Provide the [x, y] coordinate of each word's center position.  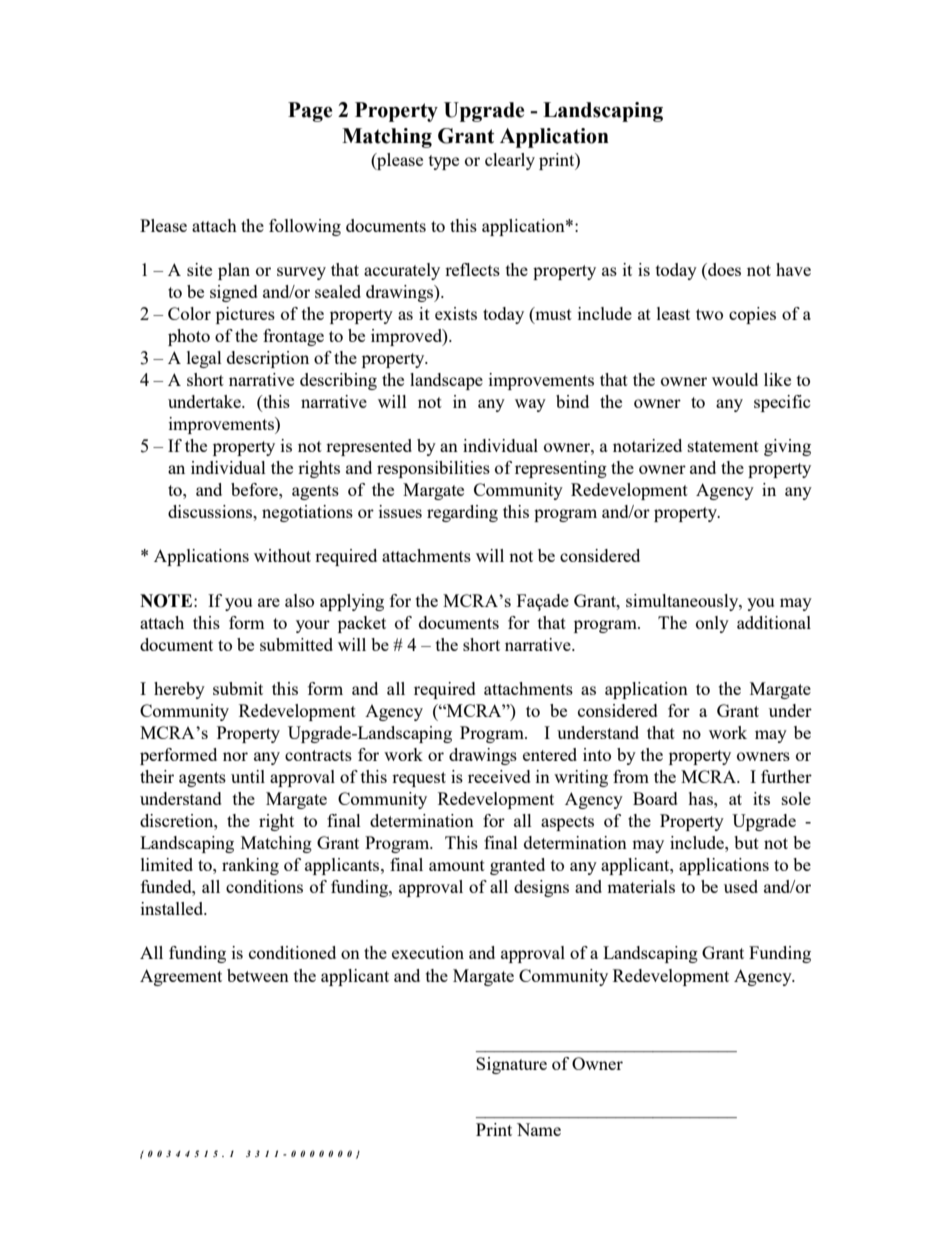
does [723, 269]
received [499, 776]
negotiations [307, 513]
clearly [510, 161]
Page [310, 112]
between [258, 975]
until [248, 776]
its [761, 798]
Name [539, 1129]
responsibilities [433, 469]
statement [723, 446]
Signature [511, 1065]
